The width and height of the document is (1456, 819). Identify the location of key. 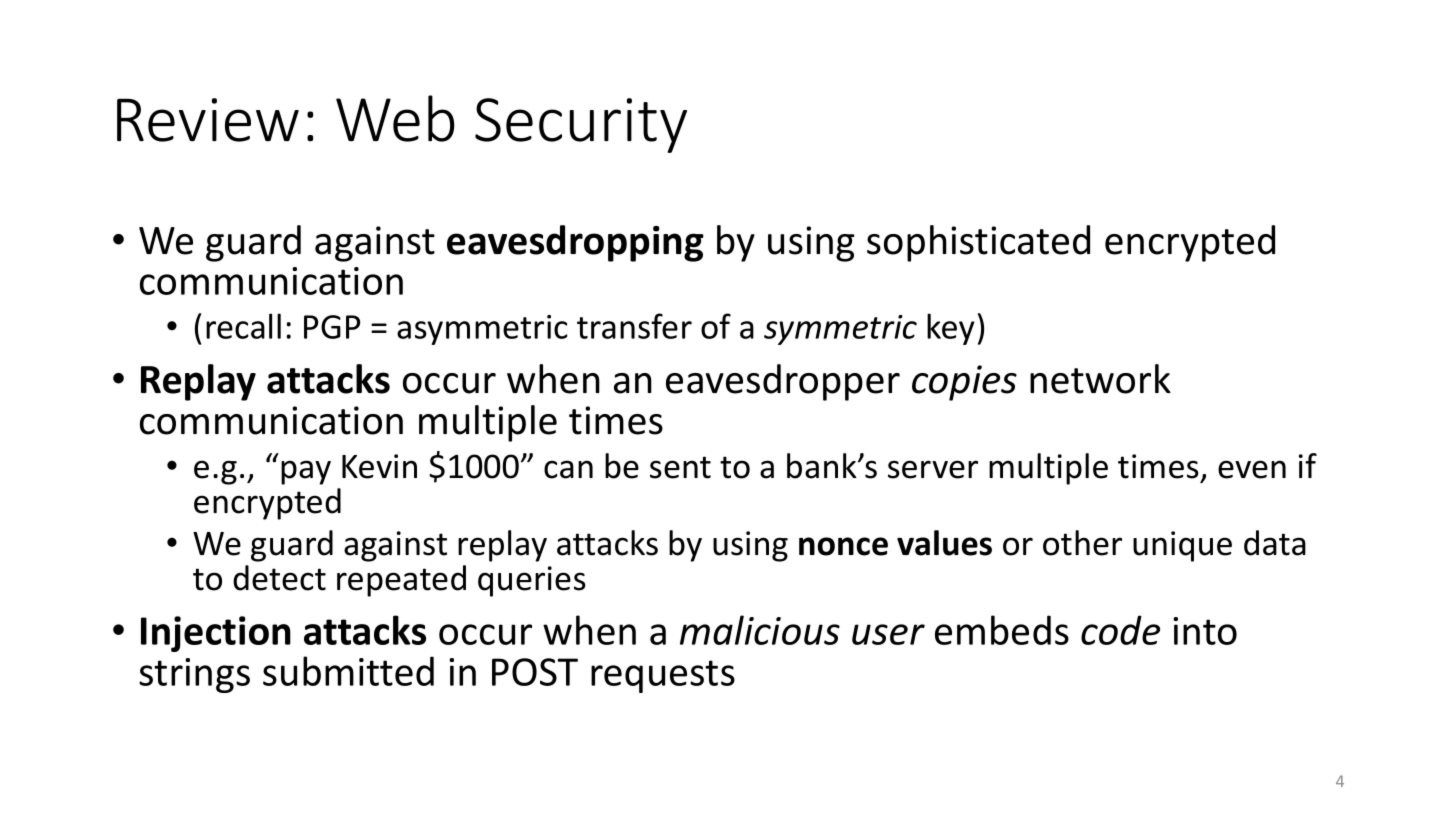
(951, 329).
